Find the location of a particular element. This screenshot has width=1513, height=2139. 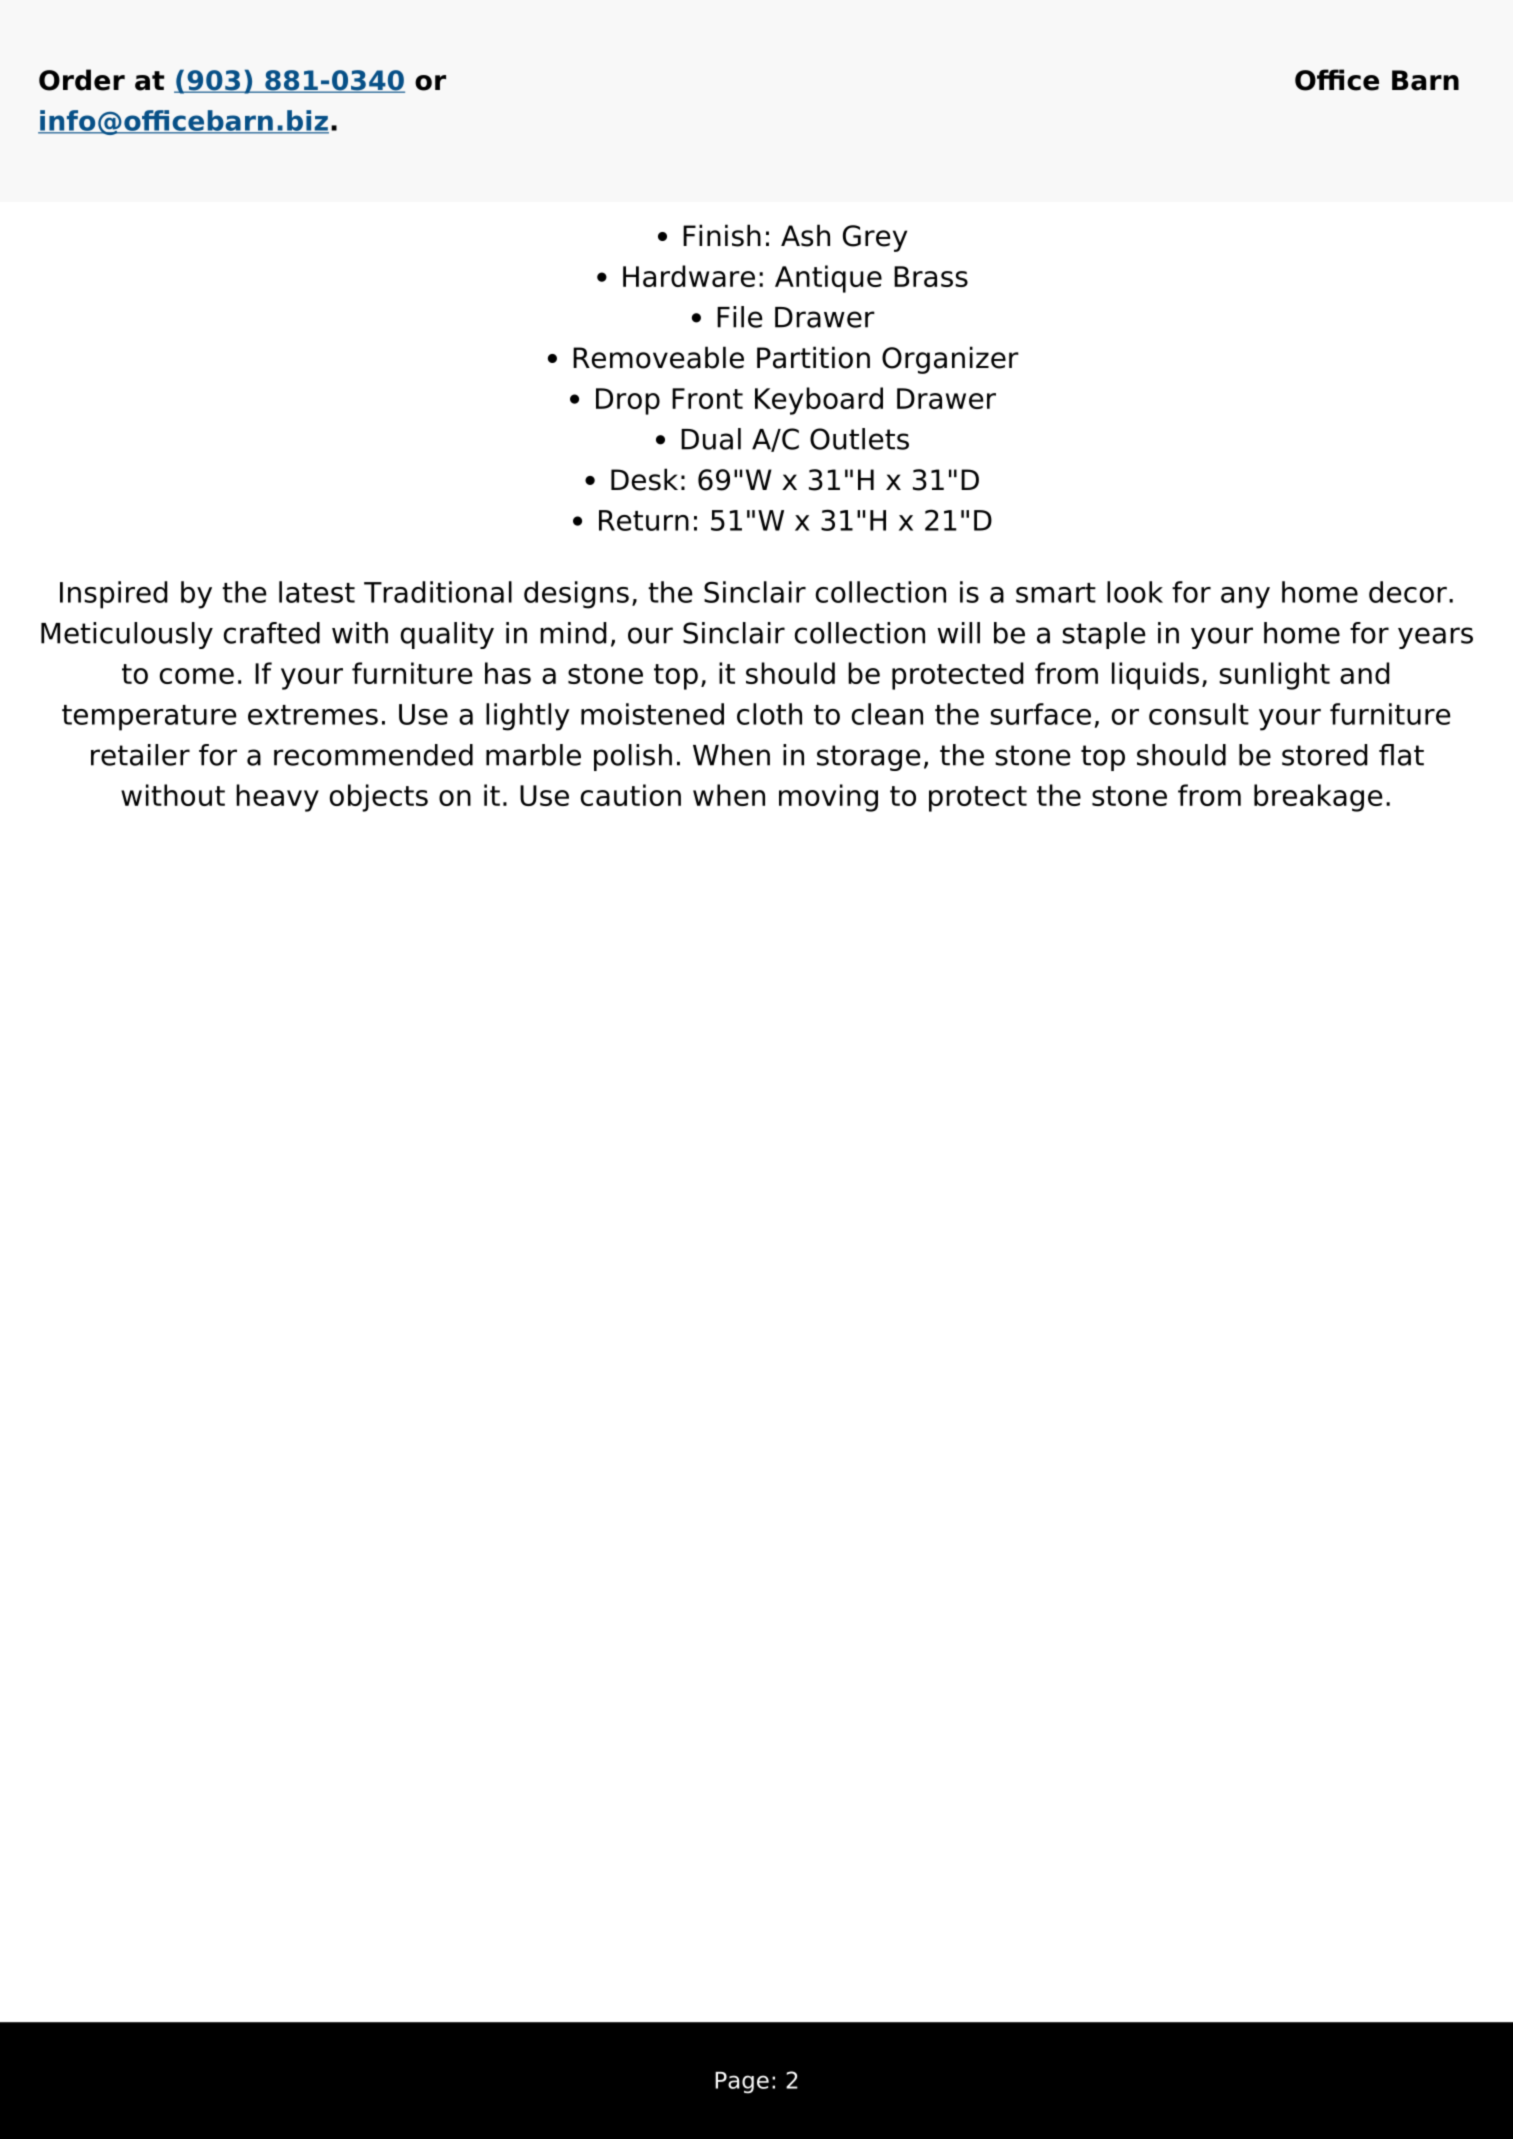

cloth is located at coordinates (769, 714).
